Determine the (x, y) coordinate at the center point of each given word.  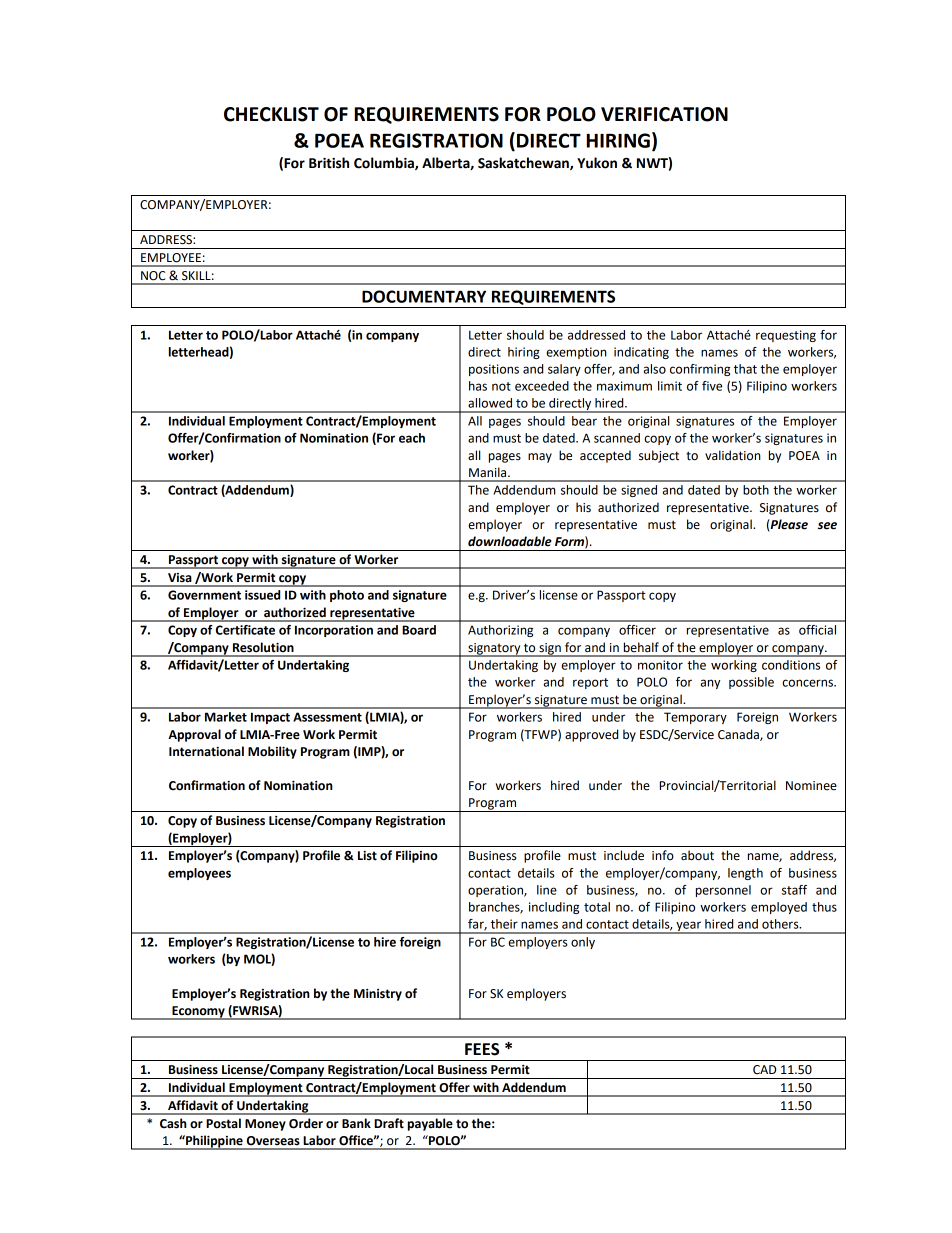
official (817, 630)
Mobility (272, 752)
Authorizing (500, 631)
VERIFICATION (664, 114)
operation (496, 891)
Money (265, 1125)
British (329, 163)
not (501, 386)
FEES (482, 1049)
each (412, 438)
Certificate (245, 630)
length (745, 874)
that (745, 369)
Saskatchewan (524, 163)
